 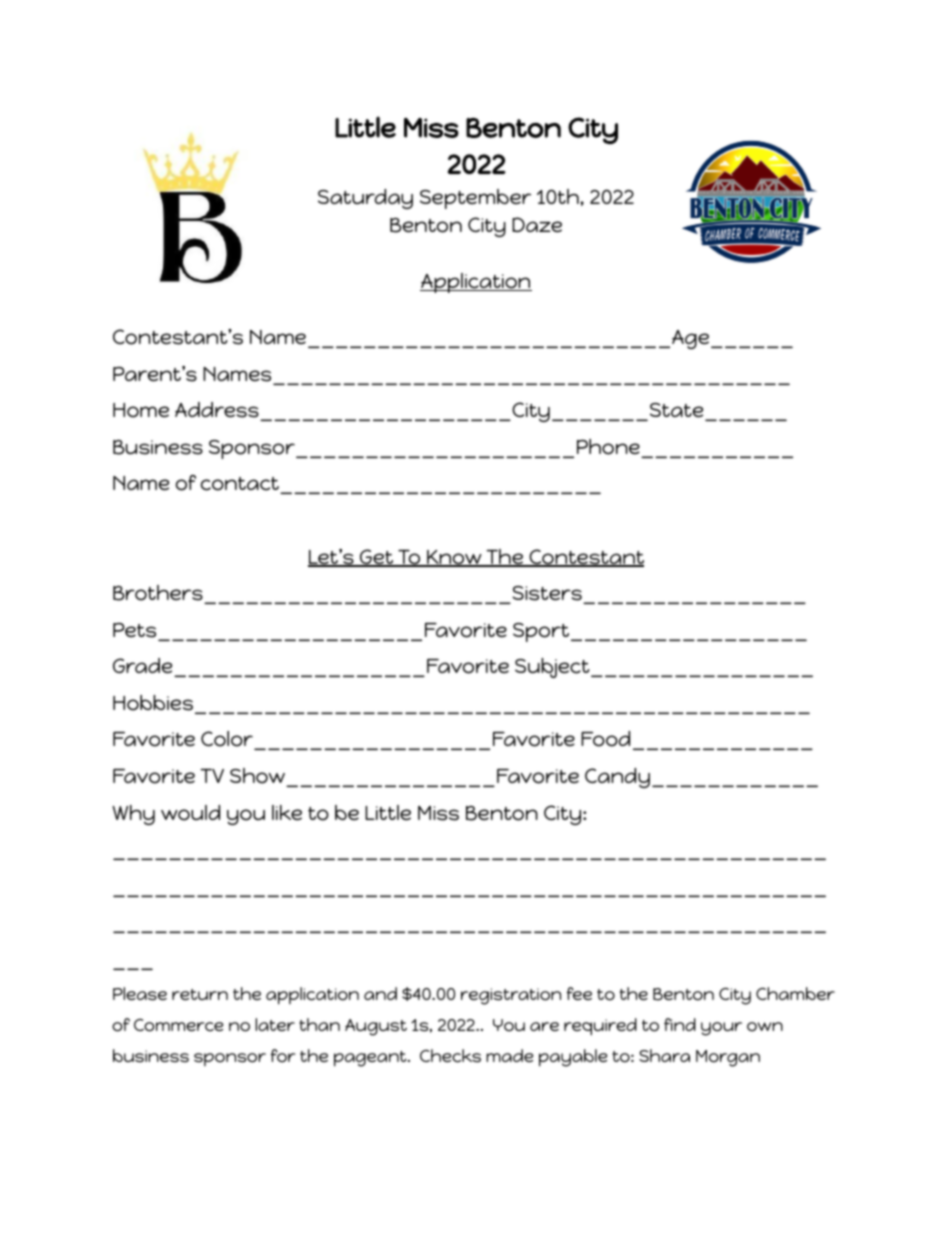 What do you see at coordinates (178, 1025) in the screenshot?
I see `Commerce` at bounding box center [178, 1025].
